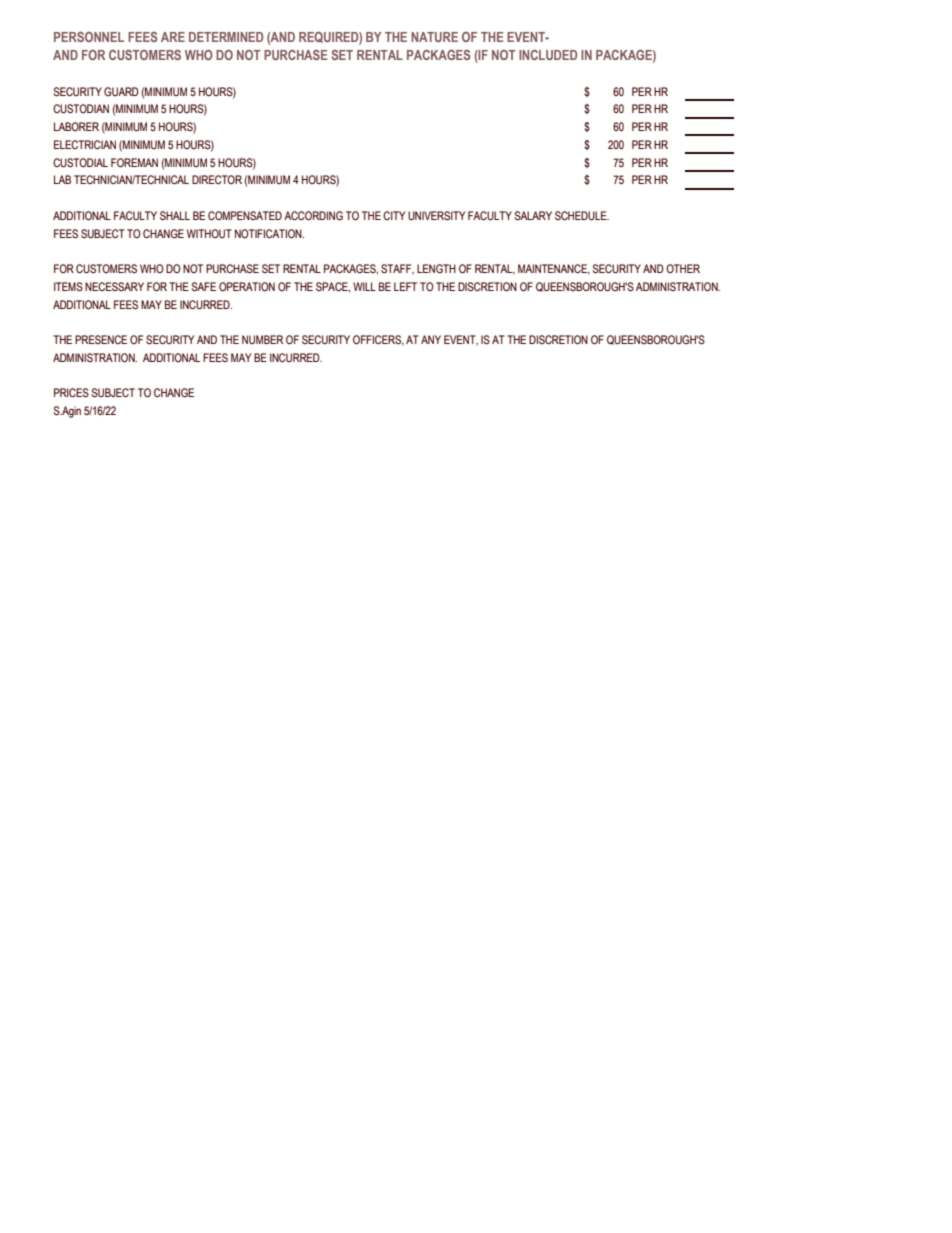  What do you see at coordinates (394, 215) in the screenshot?
I see `CITY` at bounding box center [394, 215].
